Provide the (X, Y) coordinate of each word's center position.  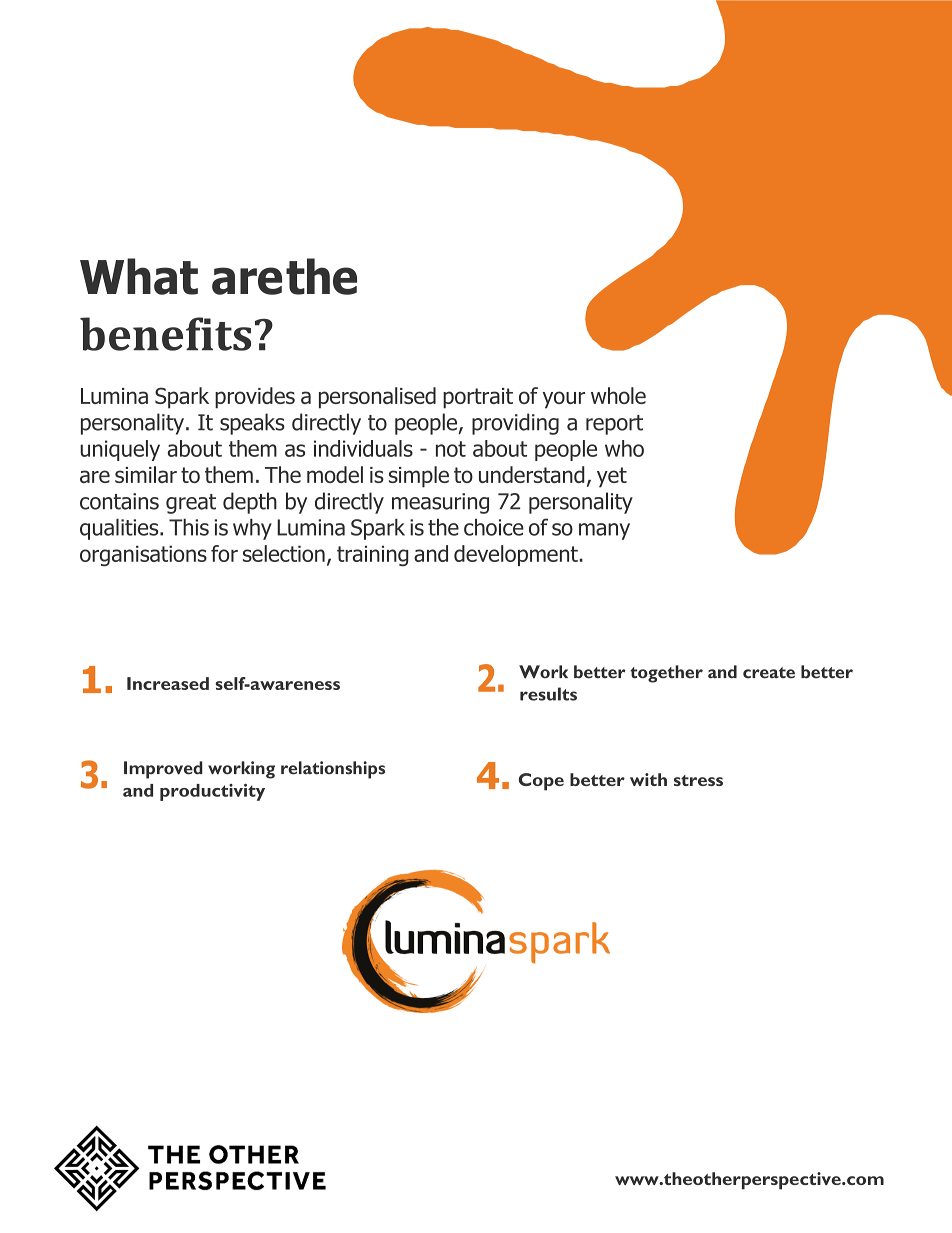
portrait (478, 398)
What (139, 276)
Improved (163, 770)
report (614, 425)
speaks (252, 424)
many (604, 531)
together (666, 674)
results (548, 694)
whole (618, 395)
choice (494, 527)
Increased (168, 683)
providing (515, 424)
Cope (541, 782)
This (189, 527)
